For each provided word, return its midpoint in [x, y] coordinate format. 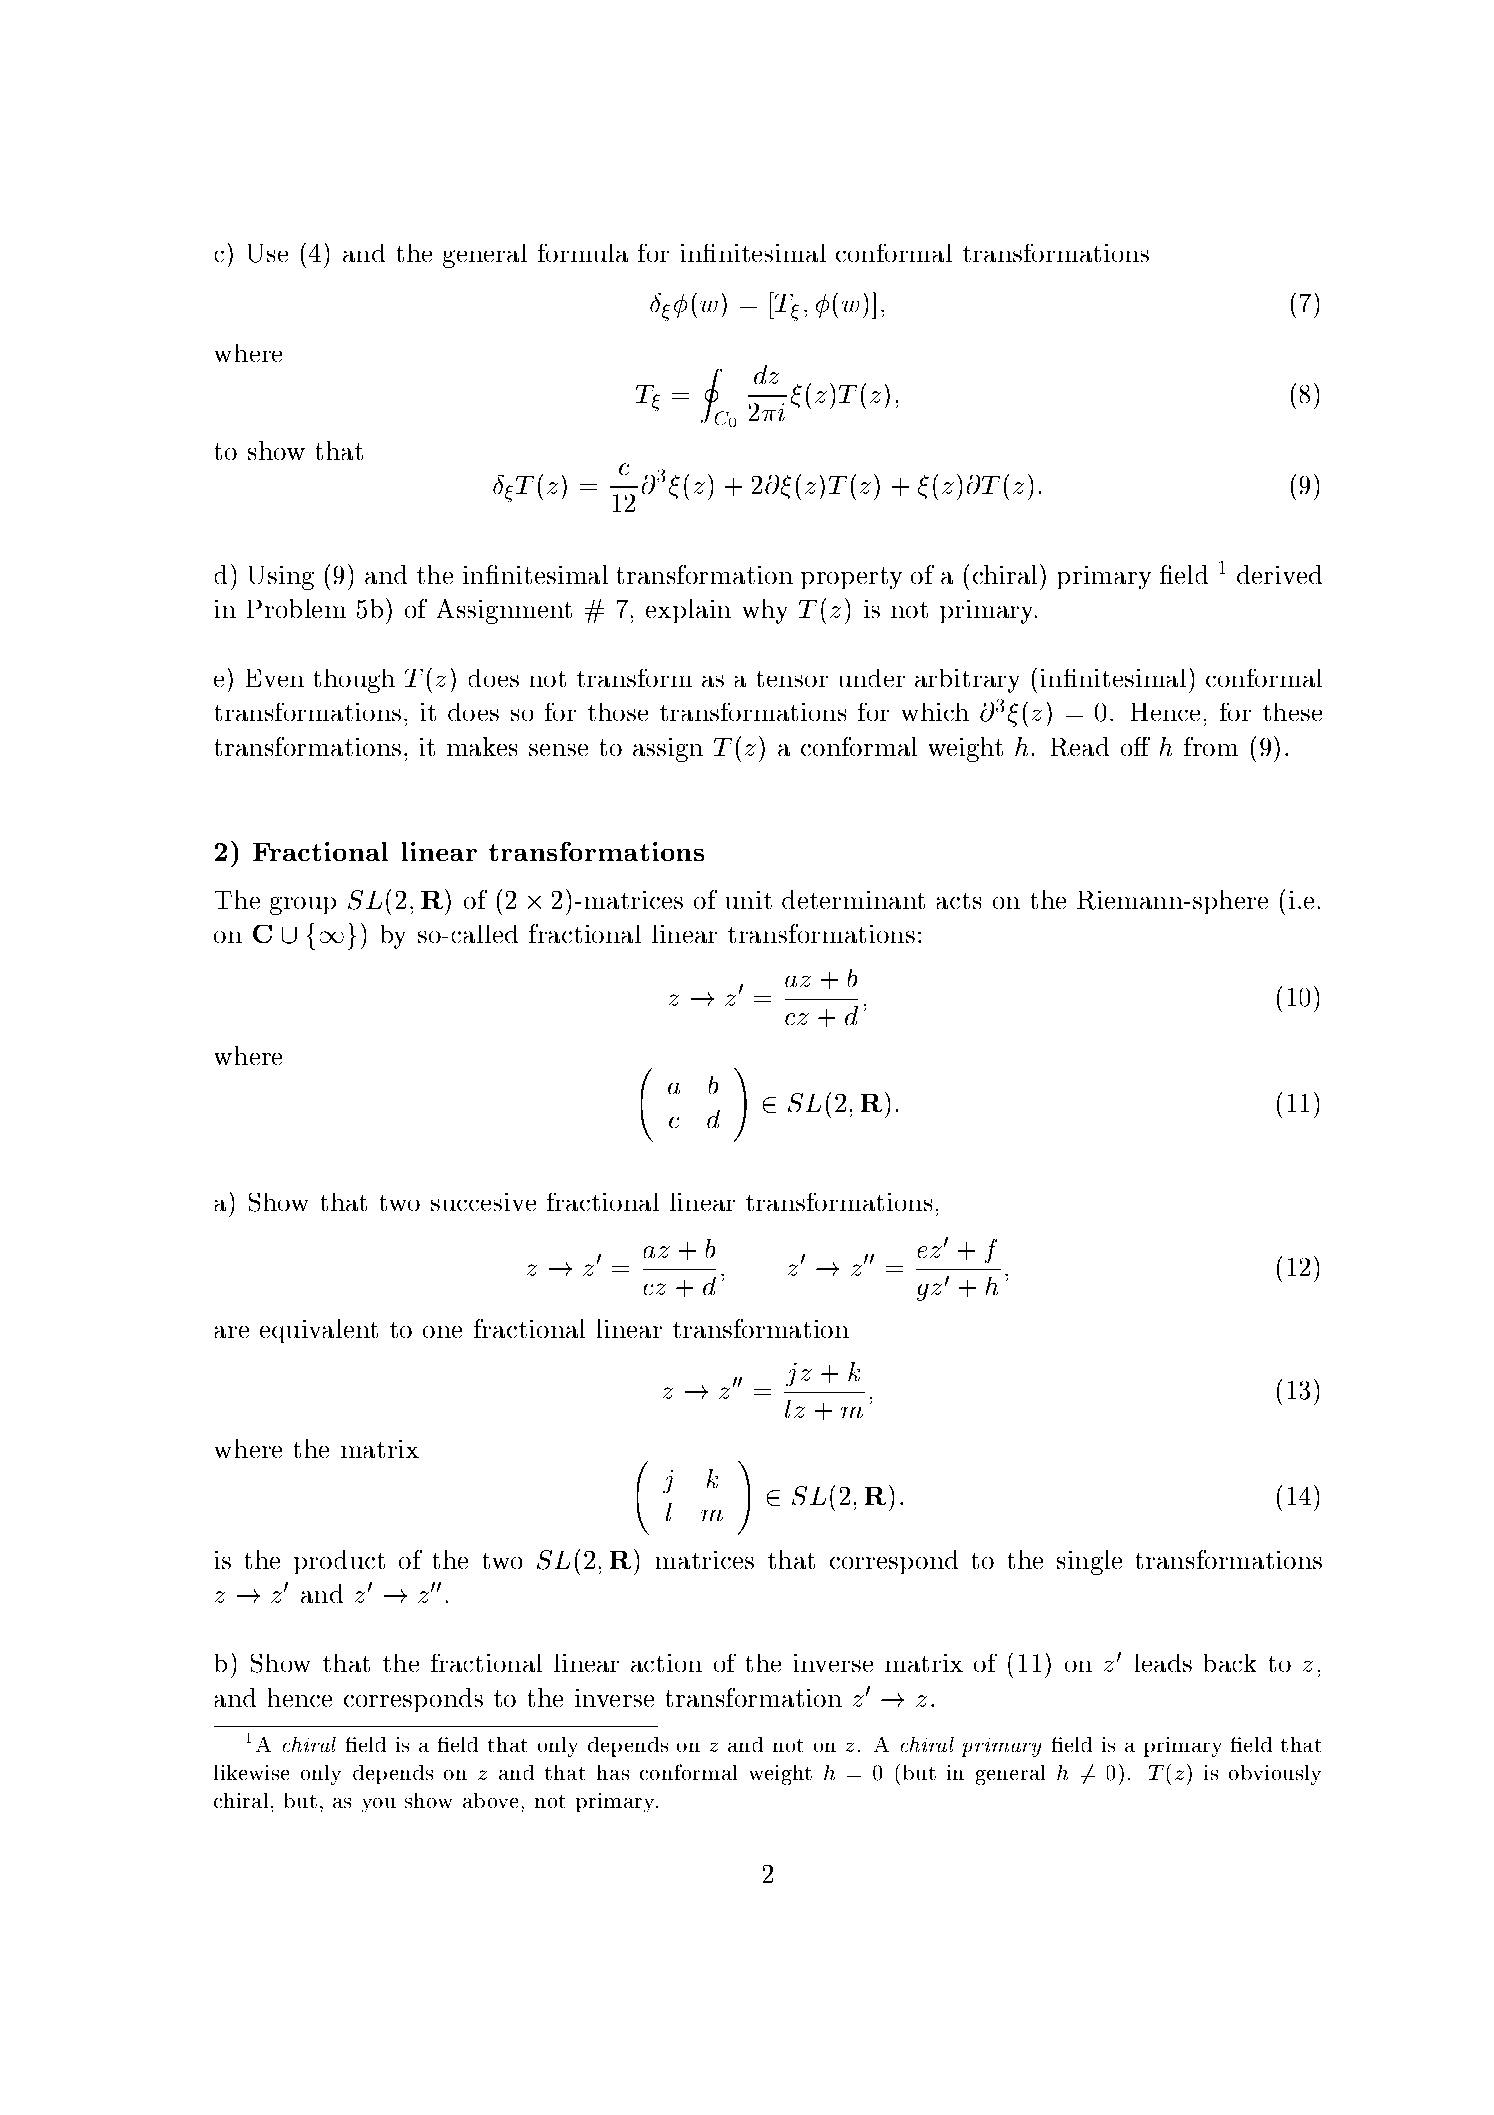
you [379, 1805]
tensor [792, 679]
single [1089, 1562]
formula [583, 253]
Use [268, 253]
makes [482, 746]
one [442, 1332]
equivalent [319, 1331]
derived [1279, 574]
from [1211, 746]
